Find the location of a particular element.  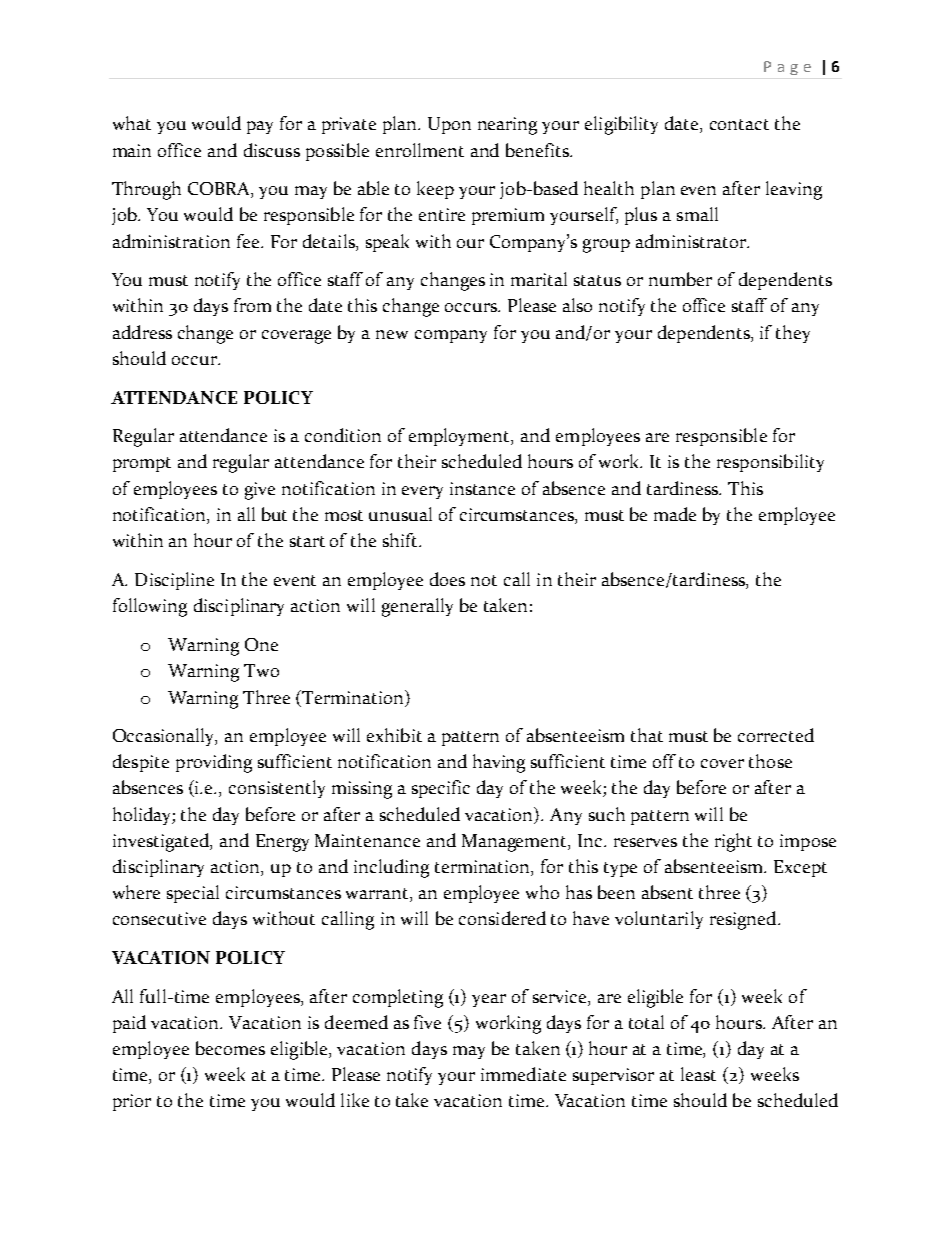

instance is located at coordinates (482, 488).
